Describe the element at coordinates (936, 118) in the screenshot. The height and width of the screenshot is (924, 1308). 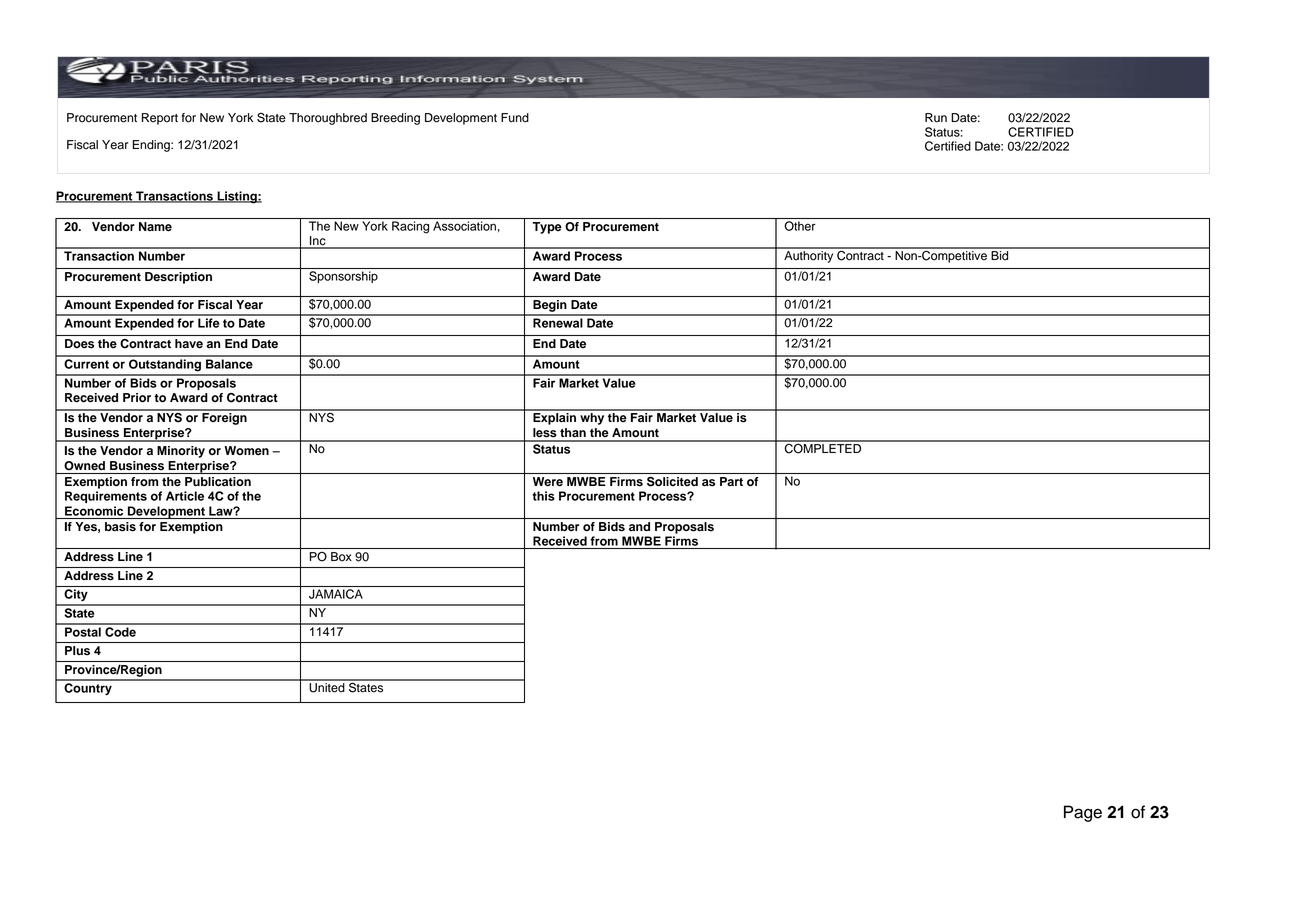
I see `Run` at that location.
